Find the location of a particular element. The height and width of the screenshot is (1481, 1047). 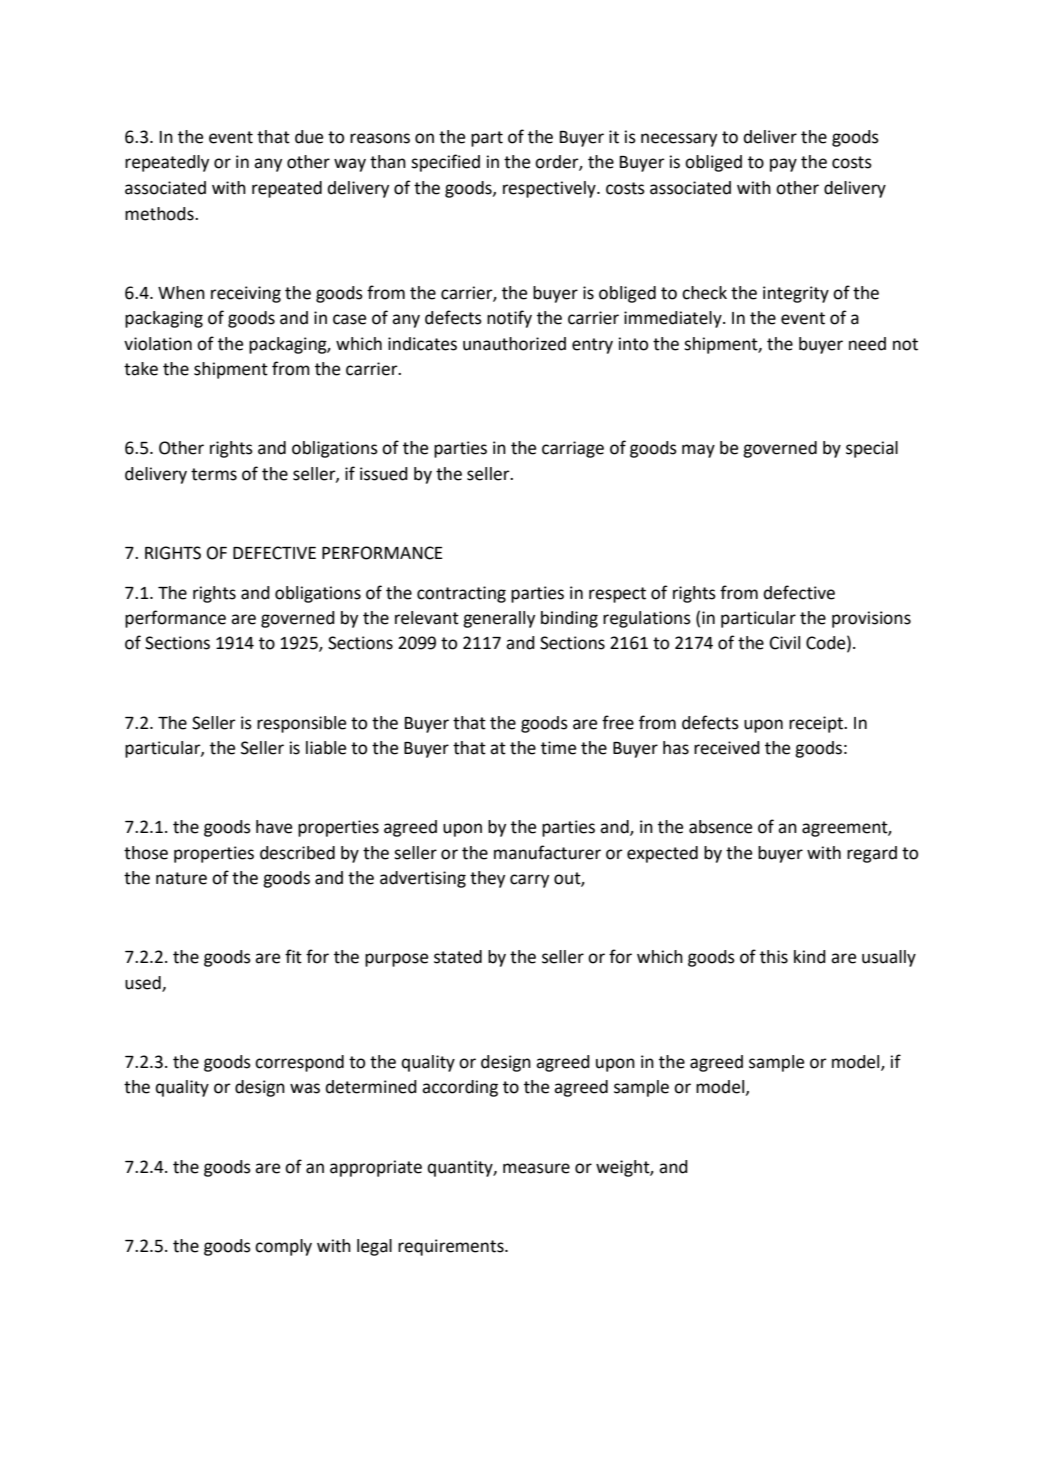

kind is located at coordinates (810, 957).
